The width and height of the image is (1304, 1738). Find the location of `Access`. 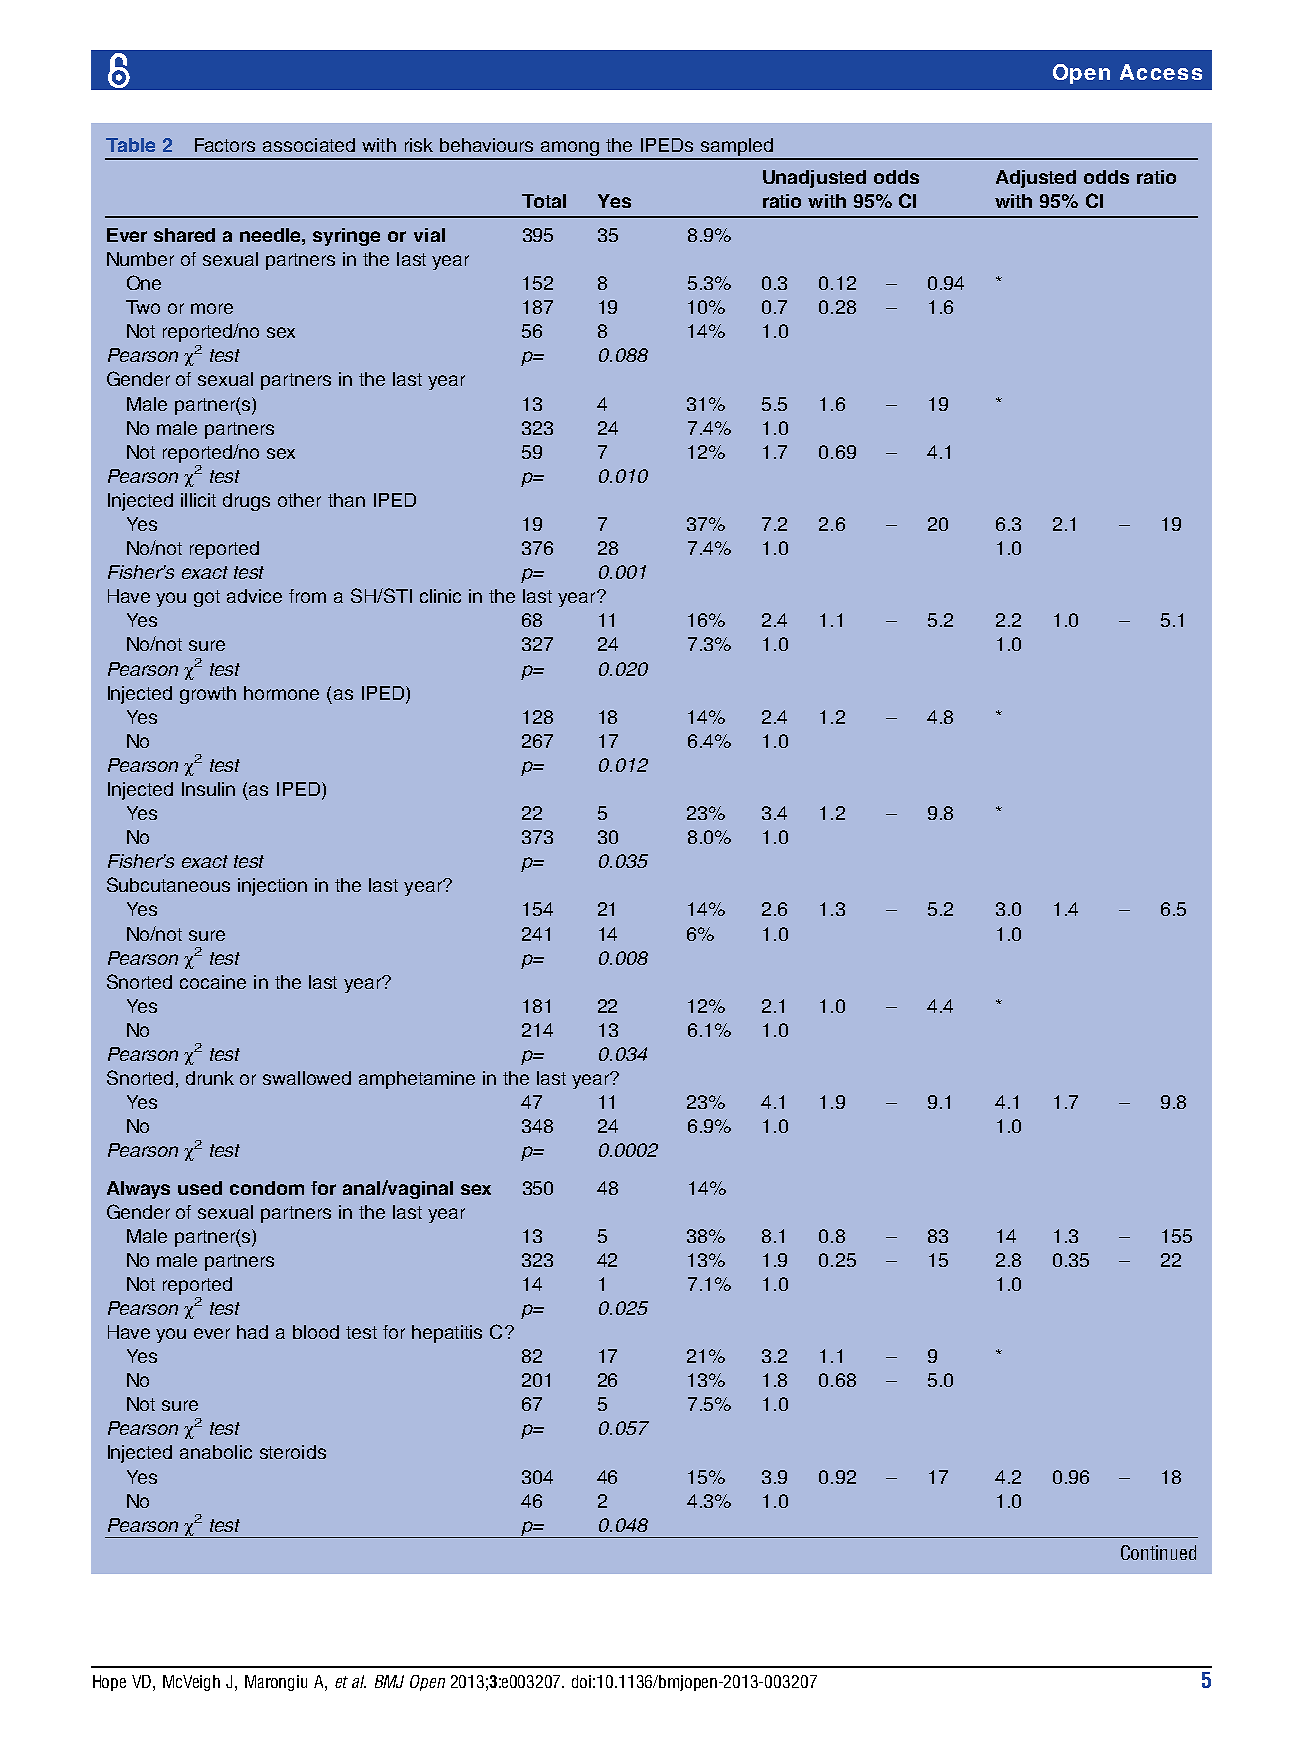

Access is located at coordinates (1161, 72).
